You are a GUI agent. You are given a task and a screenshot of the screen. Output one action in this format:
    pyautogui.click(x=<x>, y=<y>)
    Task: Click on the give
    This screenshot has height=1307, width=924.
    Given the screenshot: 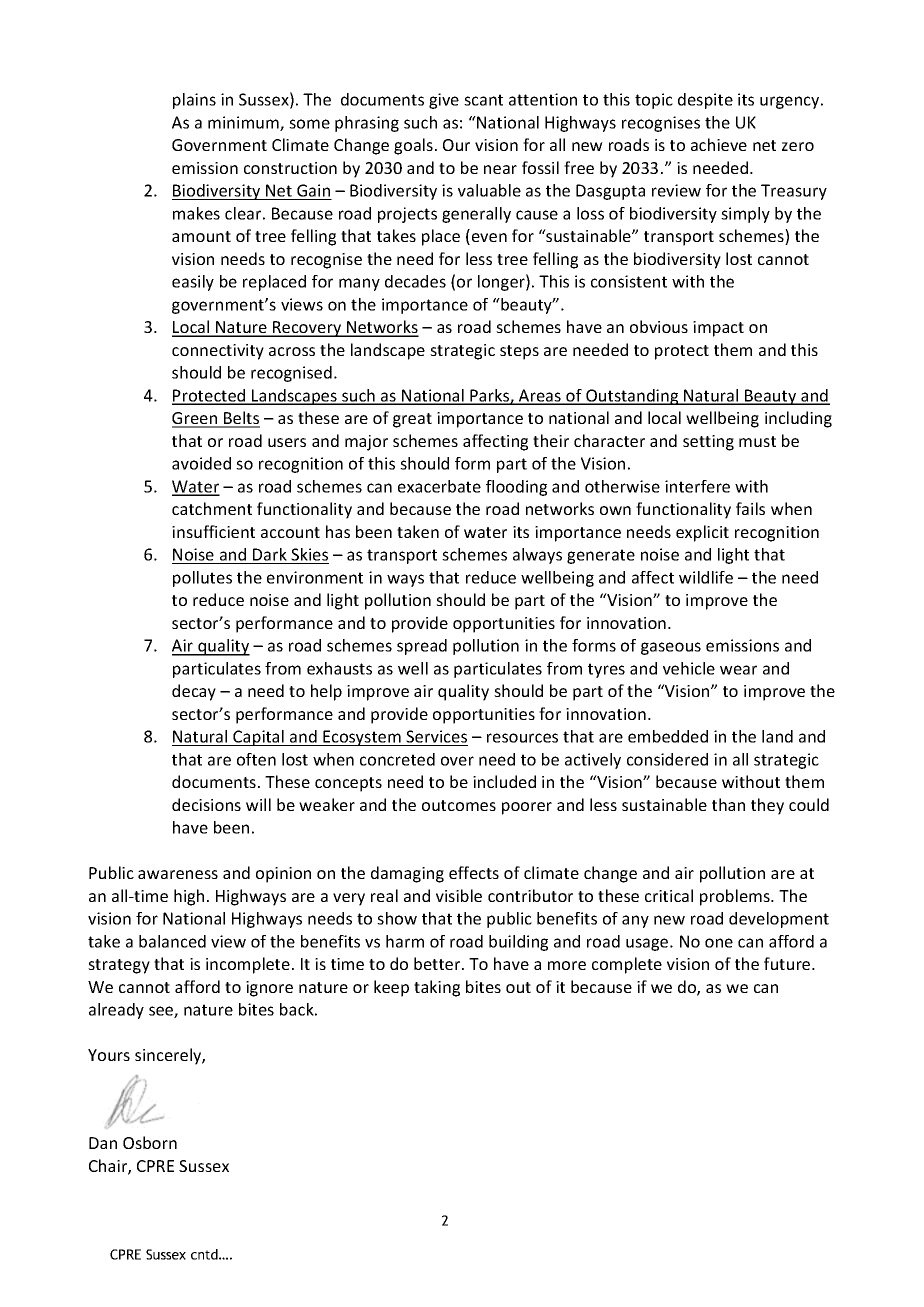 What is the action you would take?
    pyautogui.click(x=444, y=101)
